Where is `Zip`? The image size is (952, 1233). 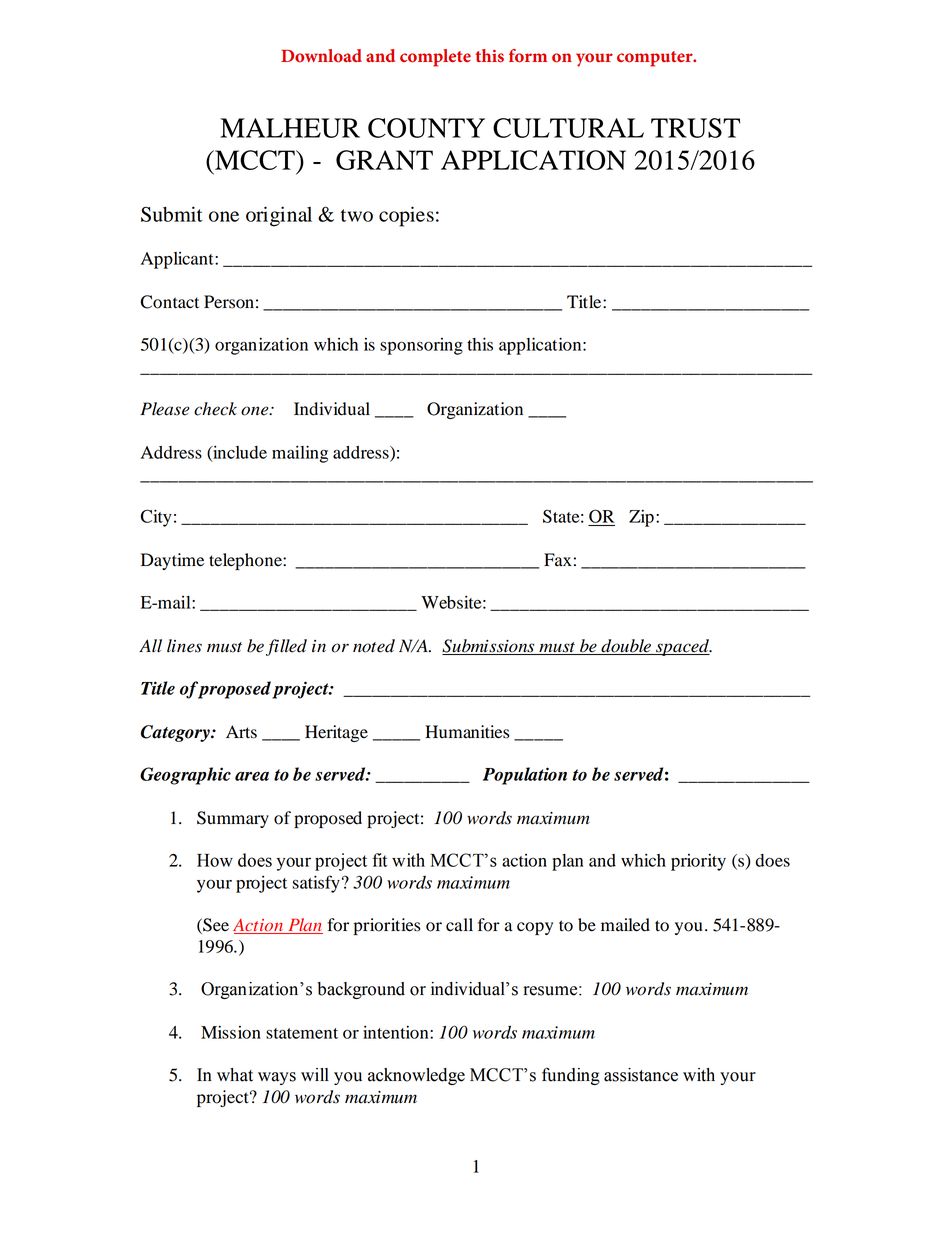 Zip is located at coordinates (641, 518).
